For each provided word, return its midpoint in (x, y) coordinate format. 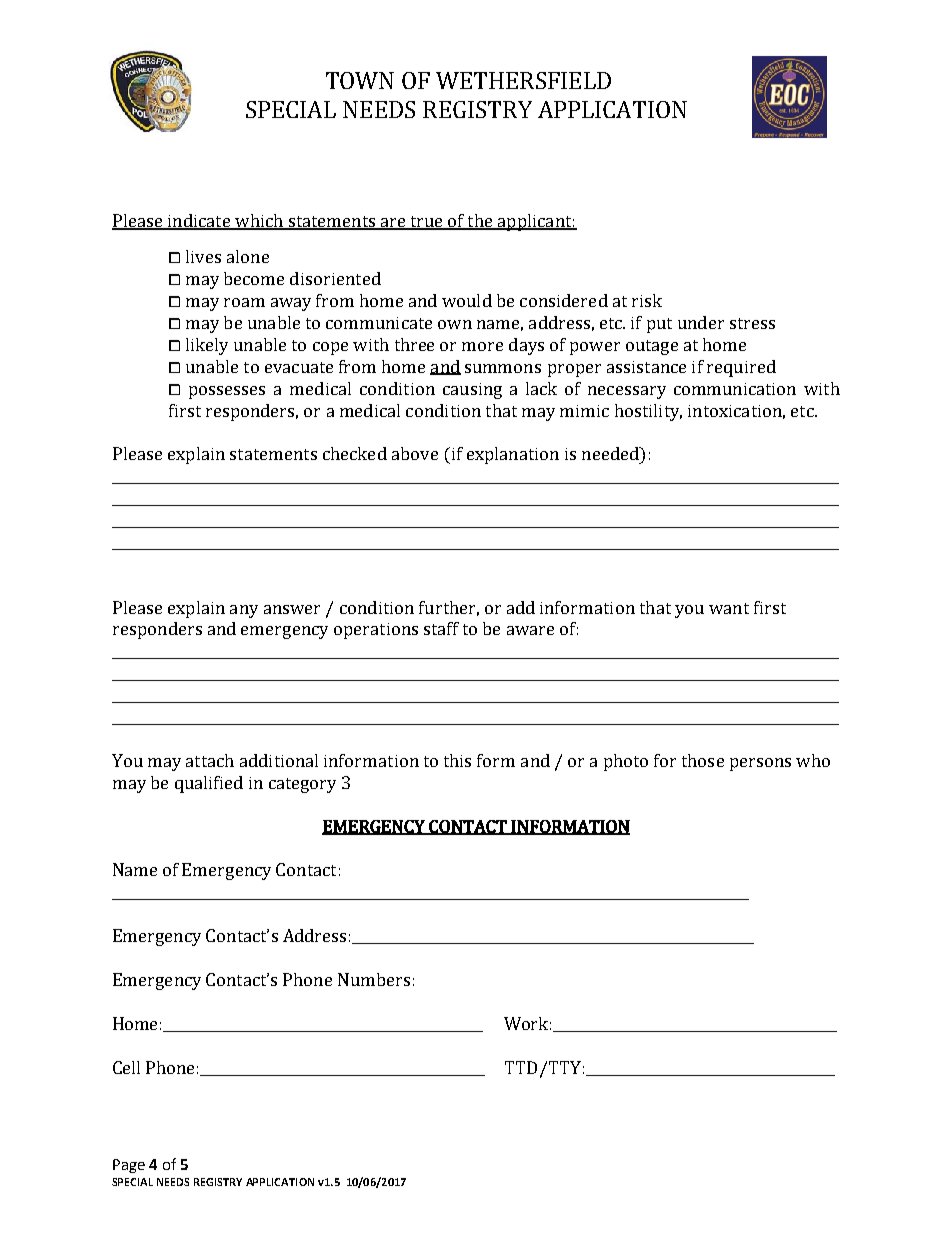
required (741, 368)
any (244, 611)
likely (207, 346)
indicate (199, 222)
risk (647, 300)
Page (129, 1166)
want (729, 608)
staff (441, 628)
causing (472, 391)
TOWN (360, 80)
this (457, 760)
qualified (209, 784)
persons (760, 764)
